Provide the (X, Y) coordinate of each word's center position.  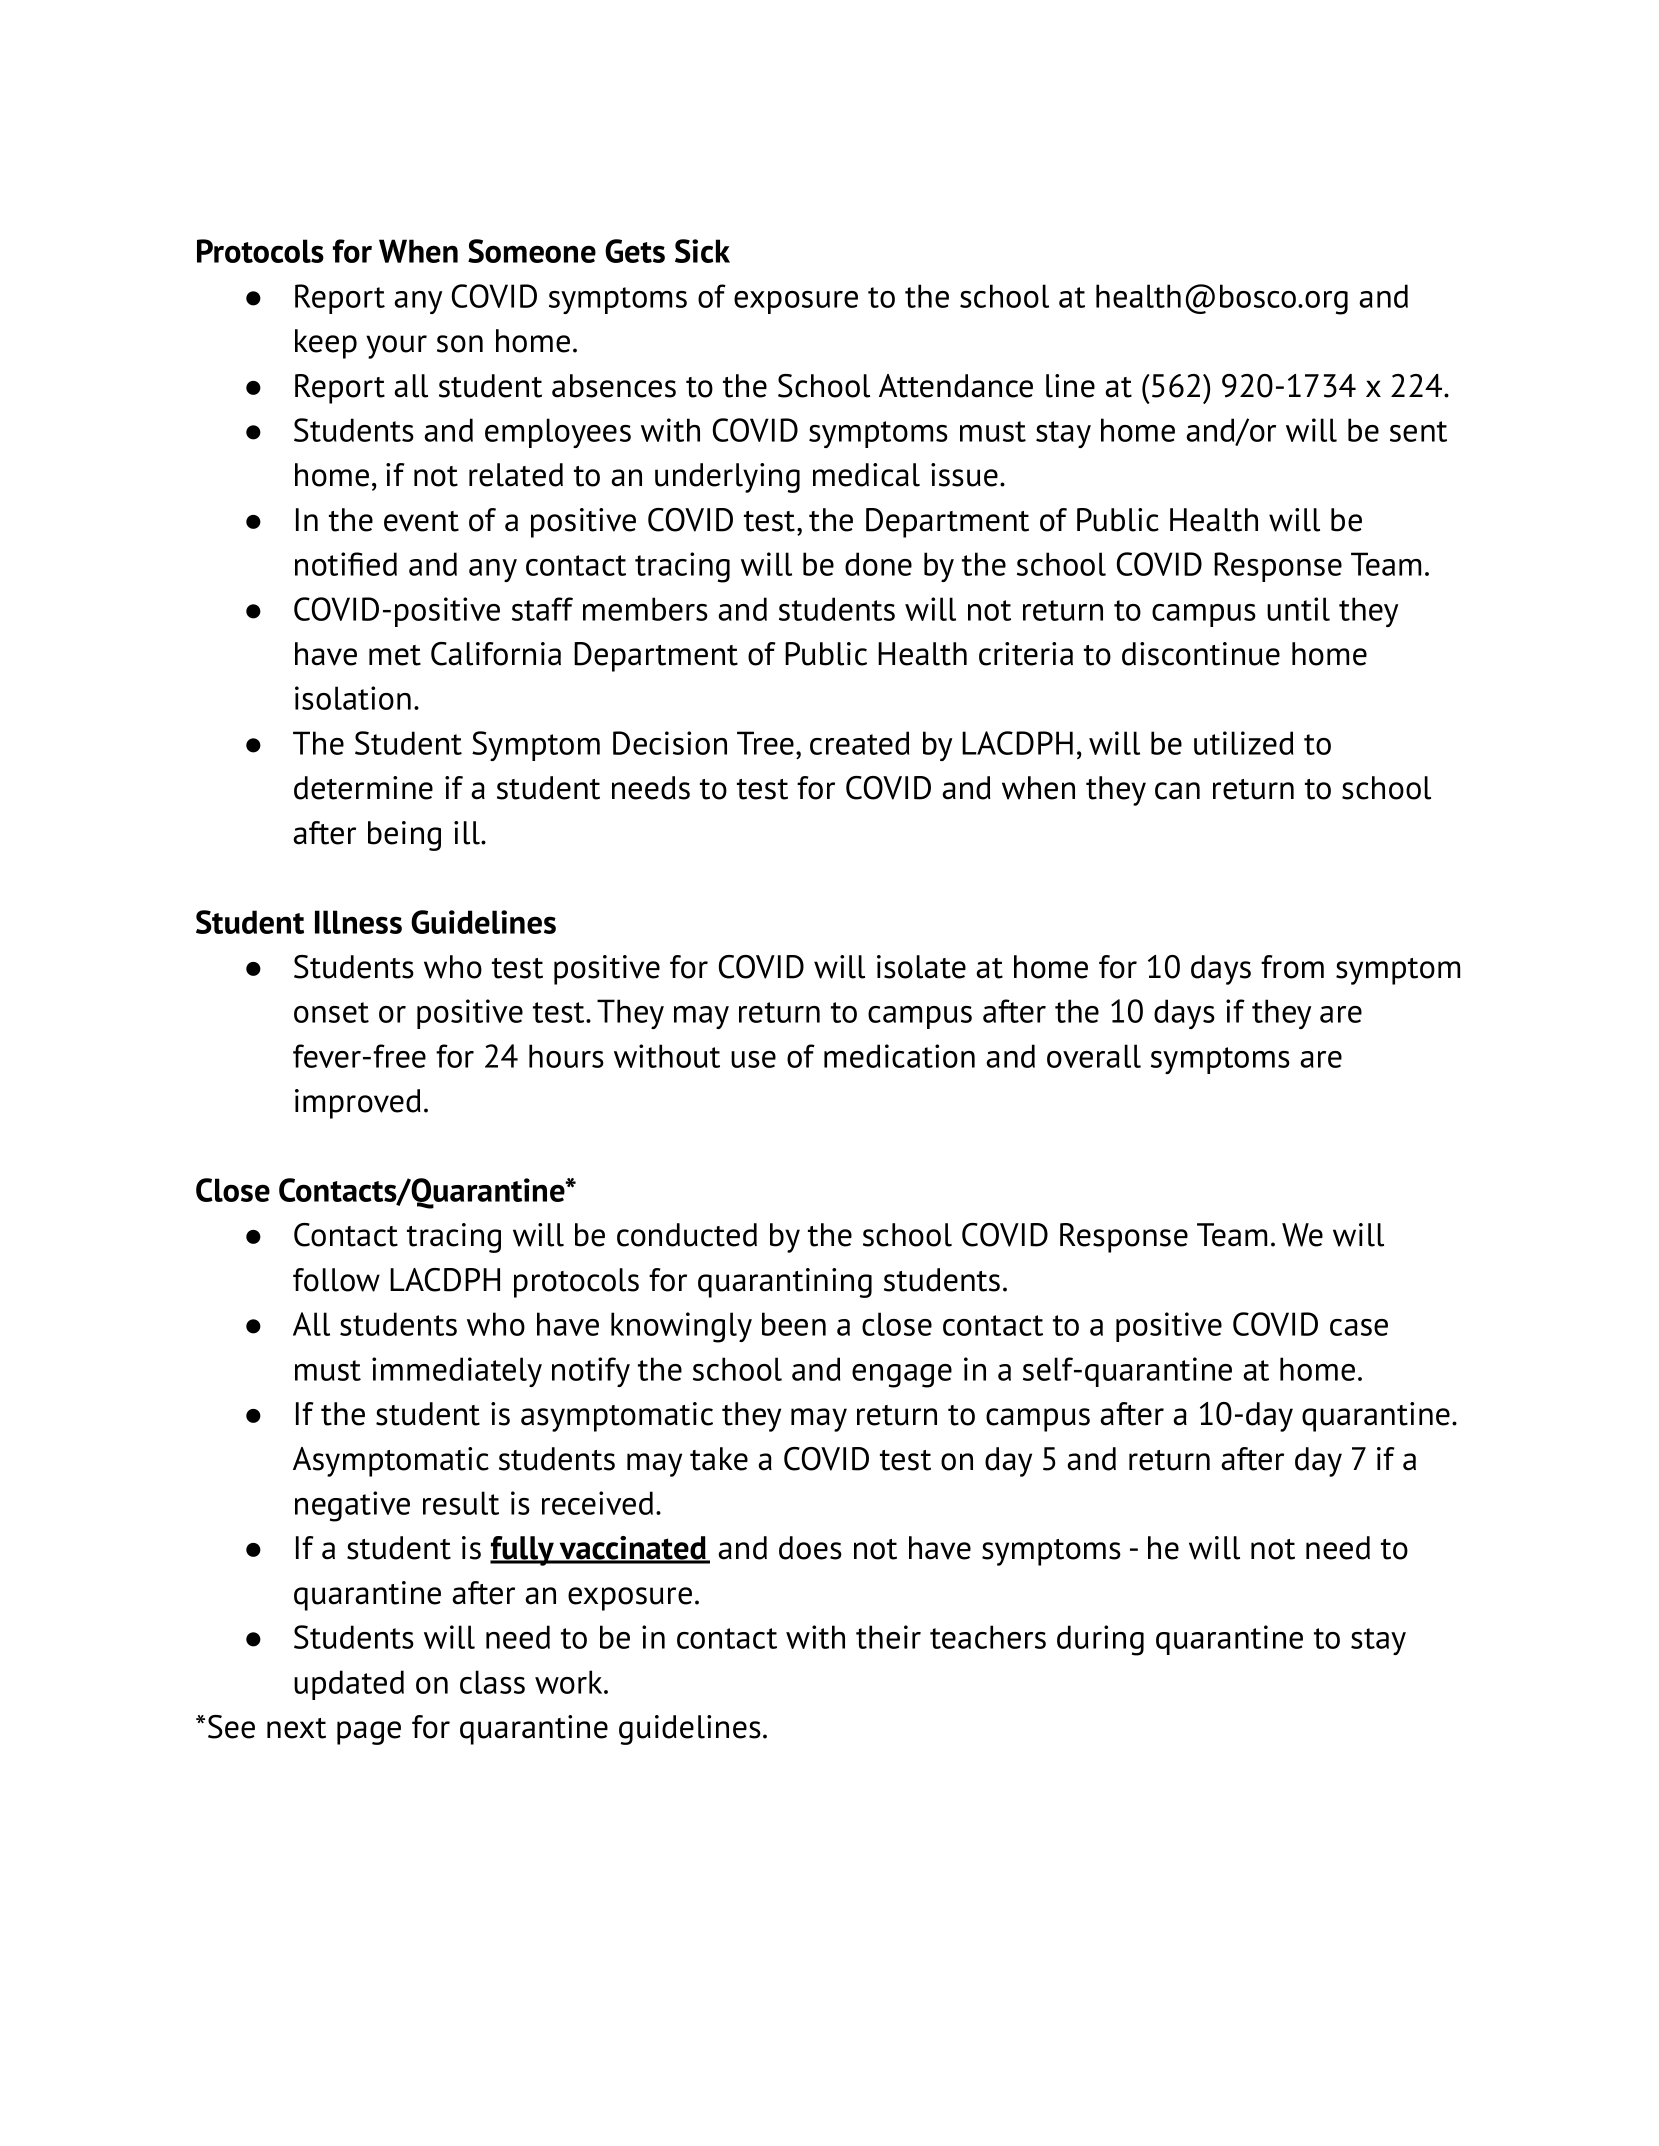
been (794, 1324)
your (396, 347)
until (1298, 609)
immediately (457, 1372)
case (1359, 1327)
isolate (921, 967)
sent (1418, 431)
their (888, 1637)
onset (331, 1012)
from (1292, 967)
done (878, 564)
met (395, 655)
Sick (702, 251)
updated (349, 1685)
